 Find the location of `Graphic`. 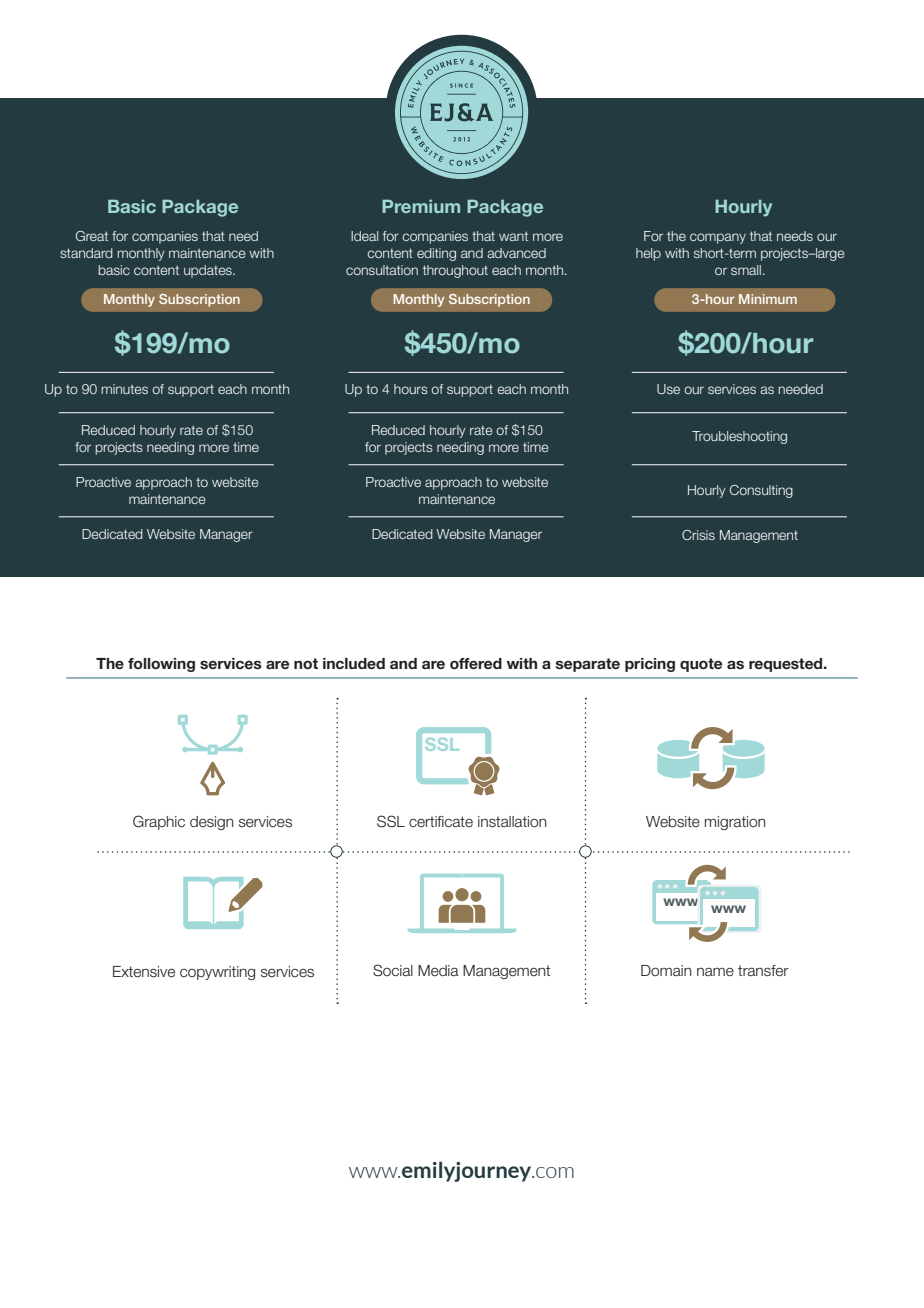

Graphic is located at coordinates (159, 822).
